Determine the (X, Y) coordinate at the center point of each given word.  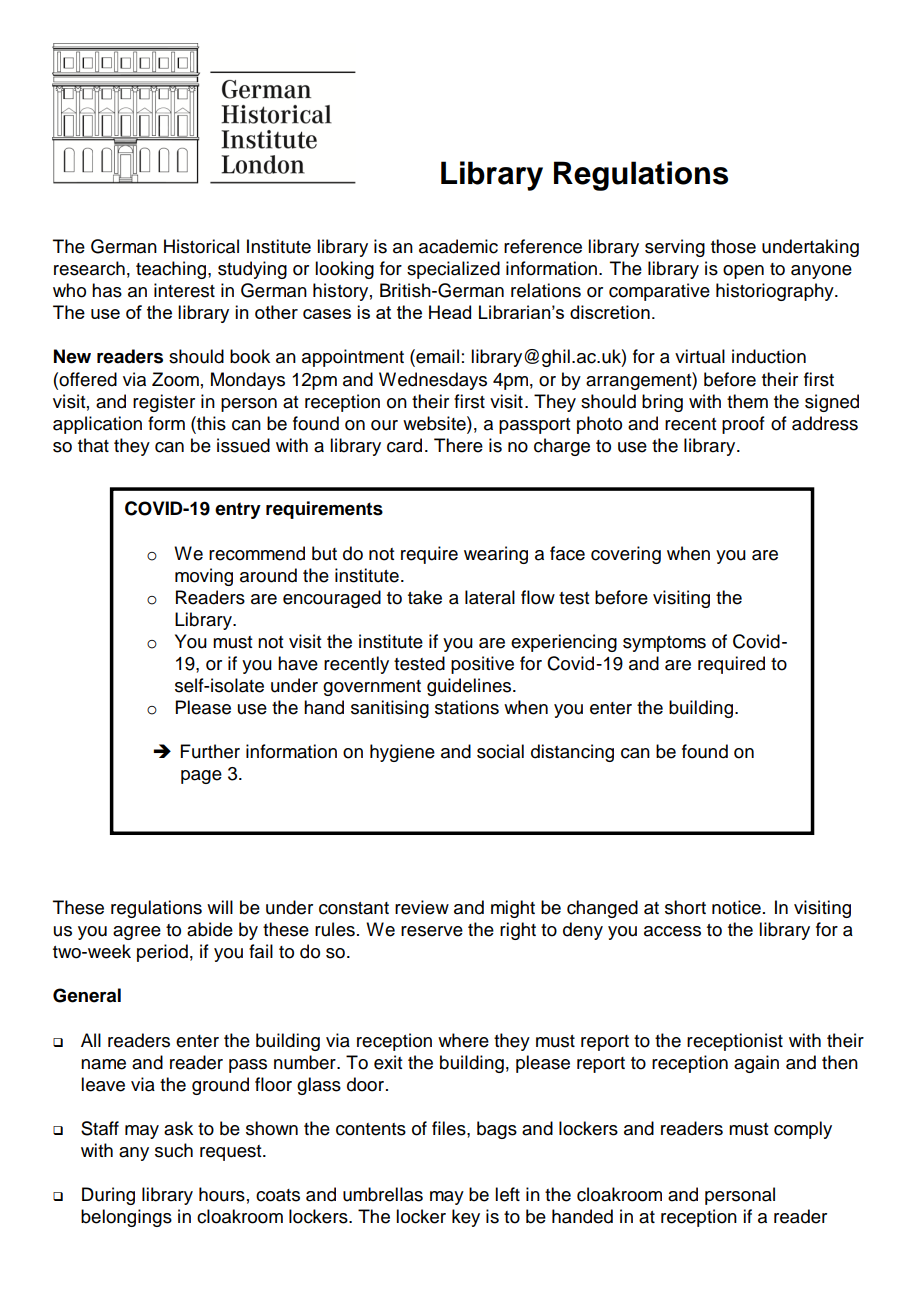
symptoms (664, 644)
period (162, 953)
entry (238, 510)
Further (210, 751)
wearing (496, 555)
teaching (172, 270)
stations (467, 707)
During (108, 1196)
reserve (432, 931)
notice (736, 907)
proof (743, 425)
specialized (453, 270)
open (743, 272)
